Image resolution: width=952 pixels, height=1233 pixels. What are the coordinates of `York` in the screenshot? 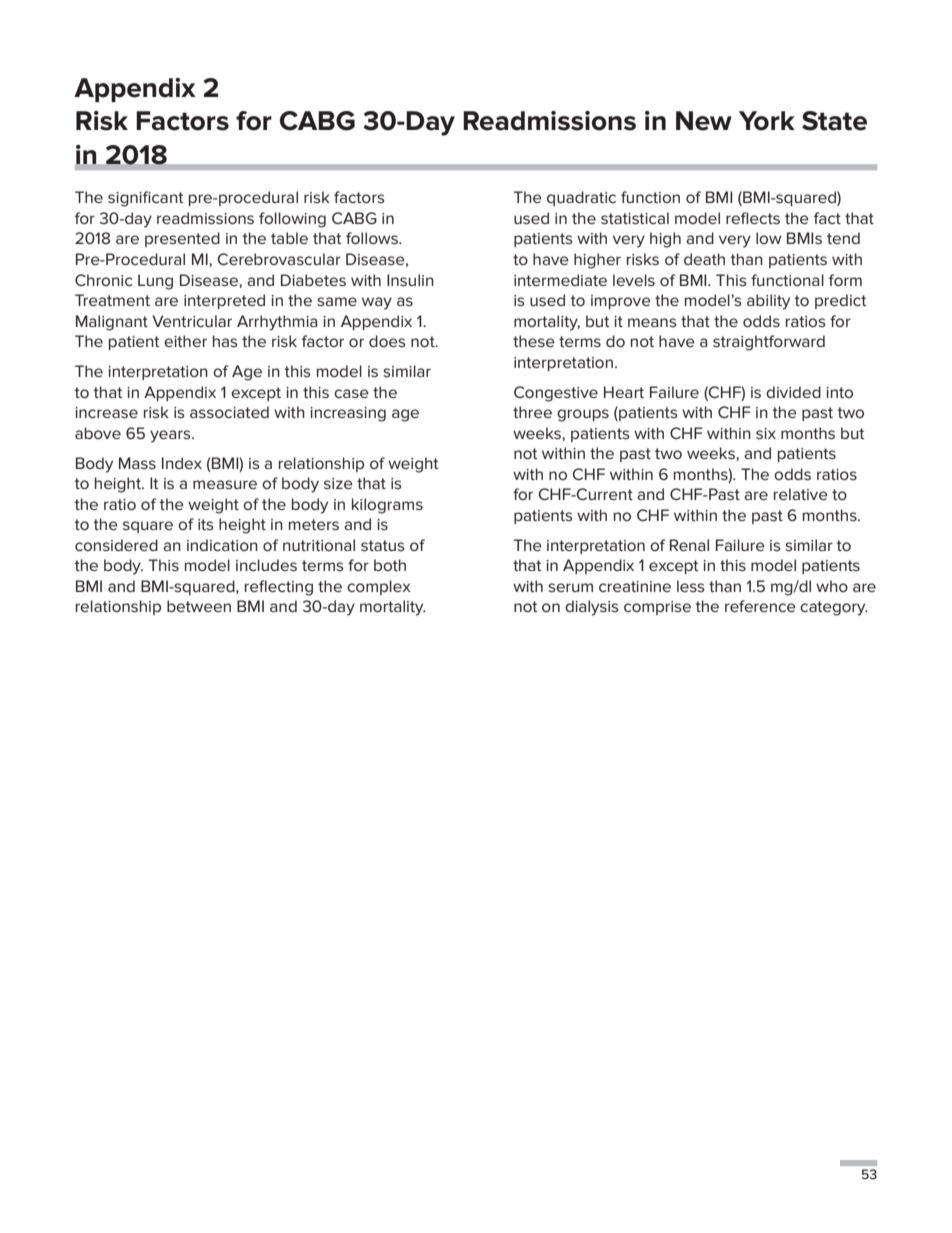 It's located at (767, 121).
